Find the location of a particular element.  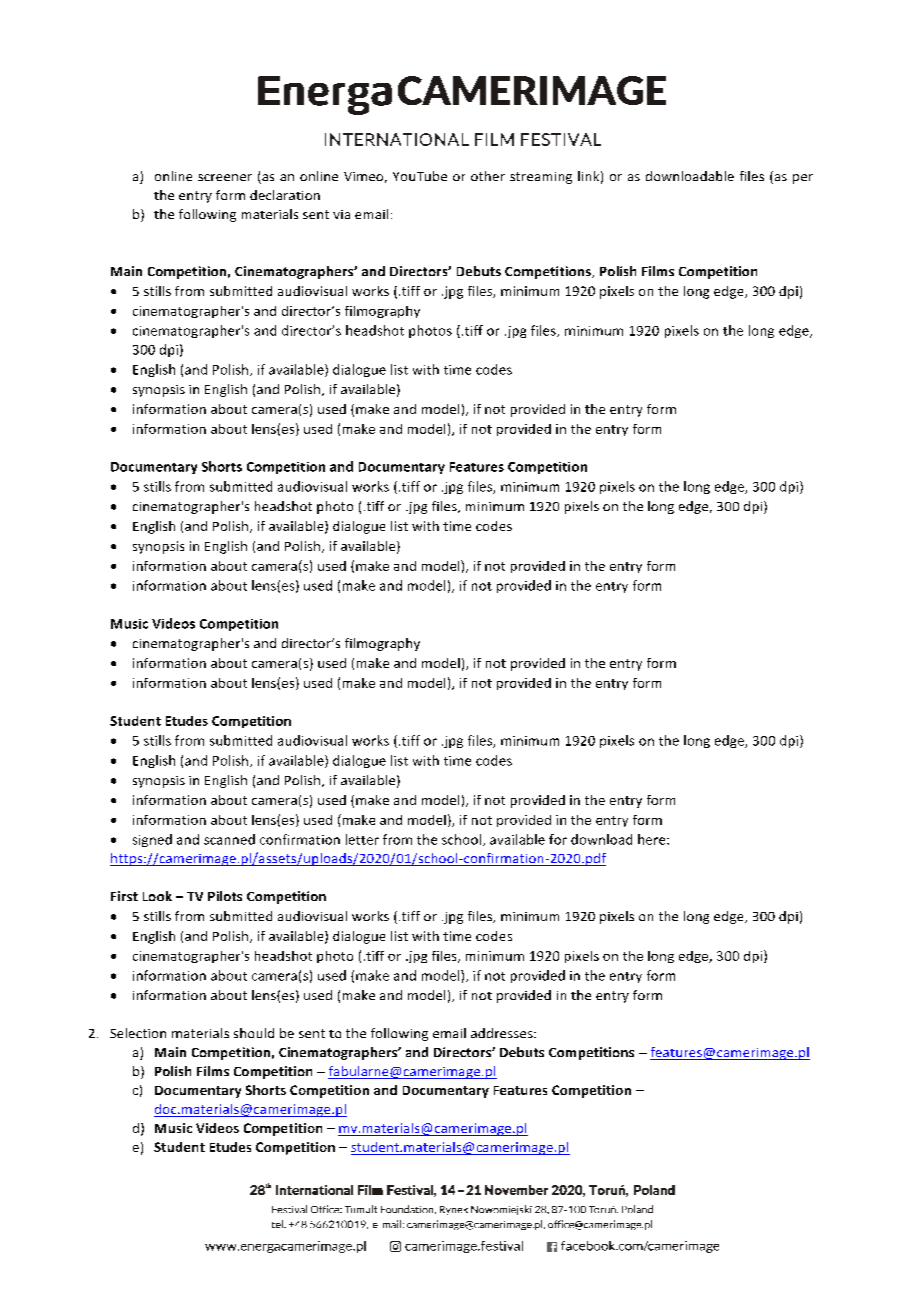

via is located at coordinates (341, 214).
